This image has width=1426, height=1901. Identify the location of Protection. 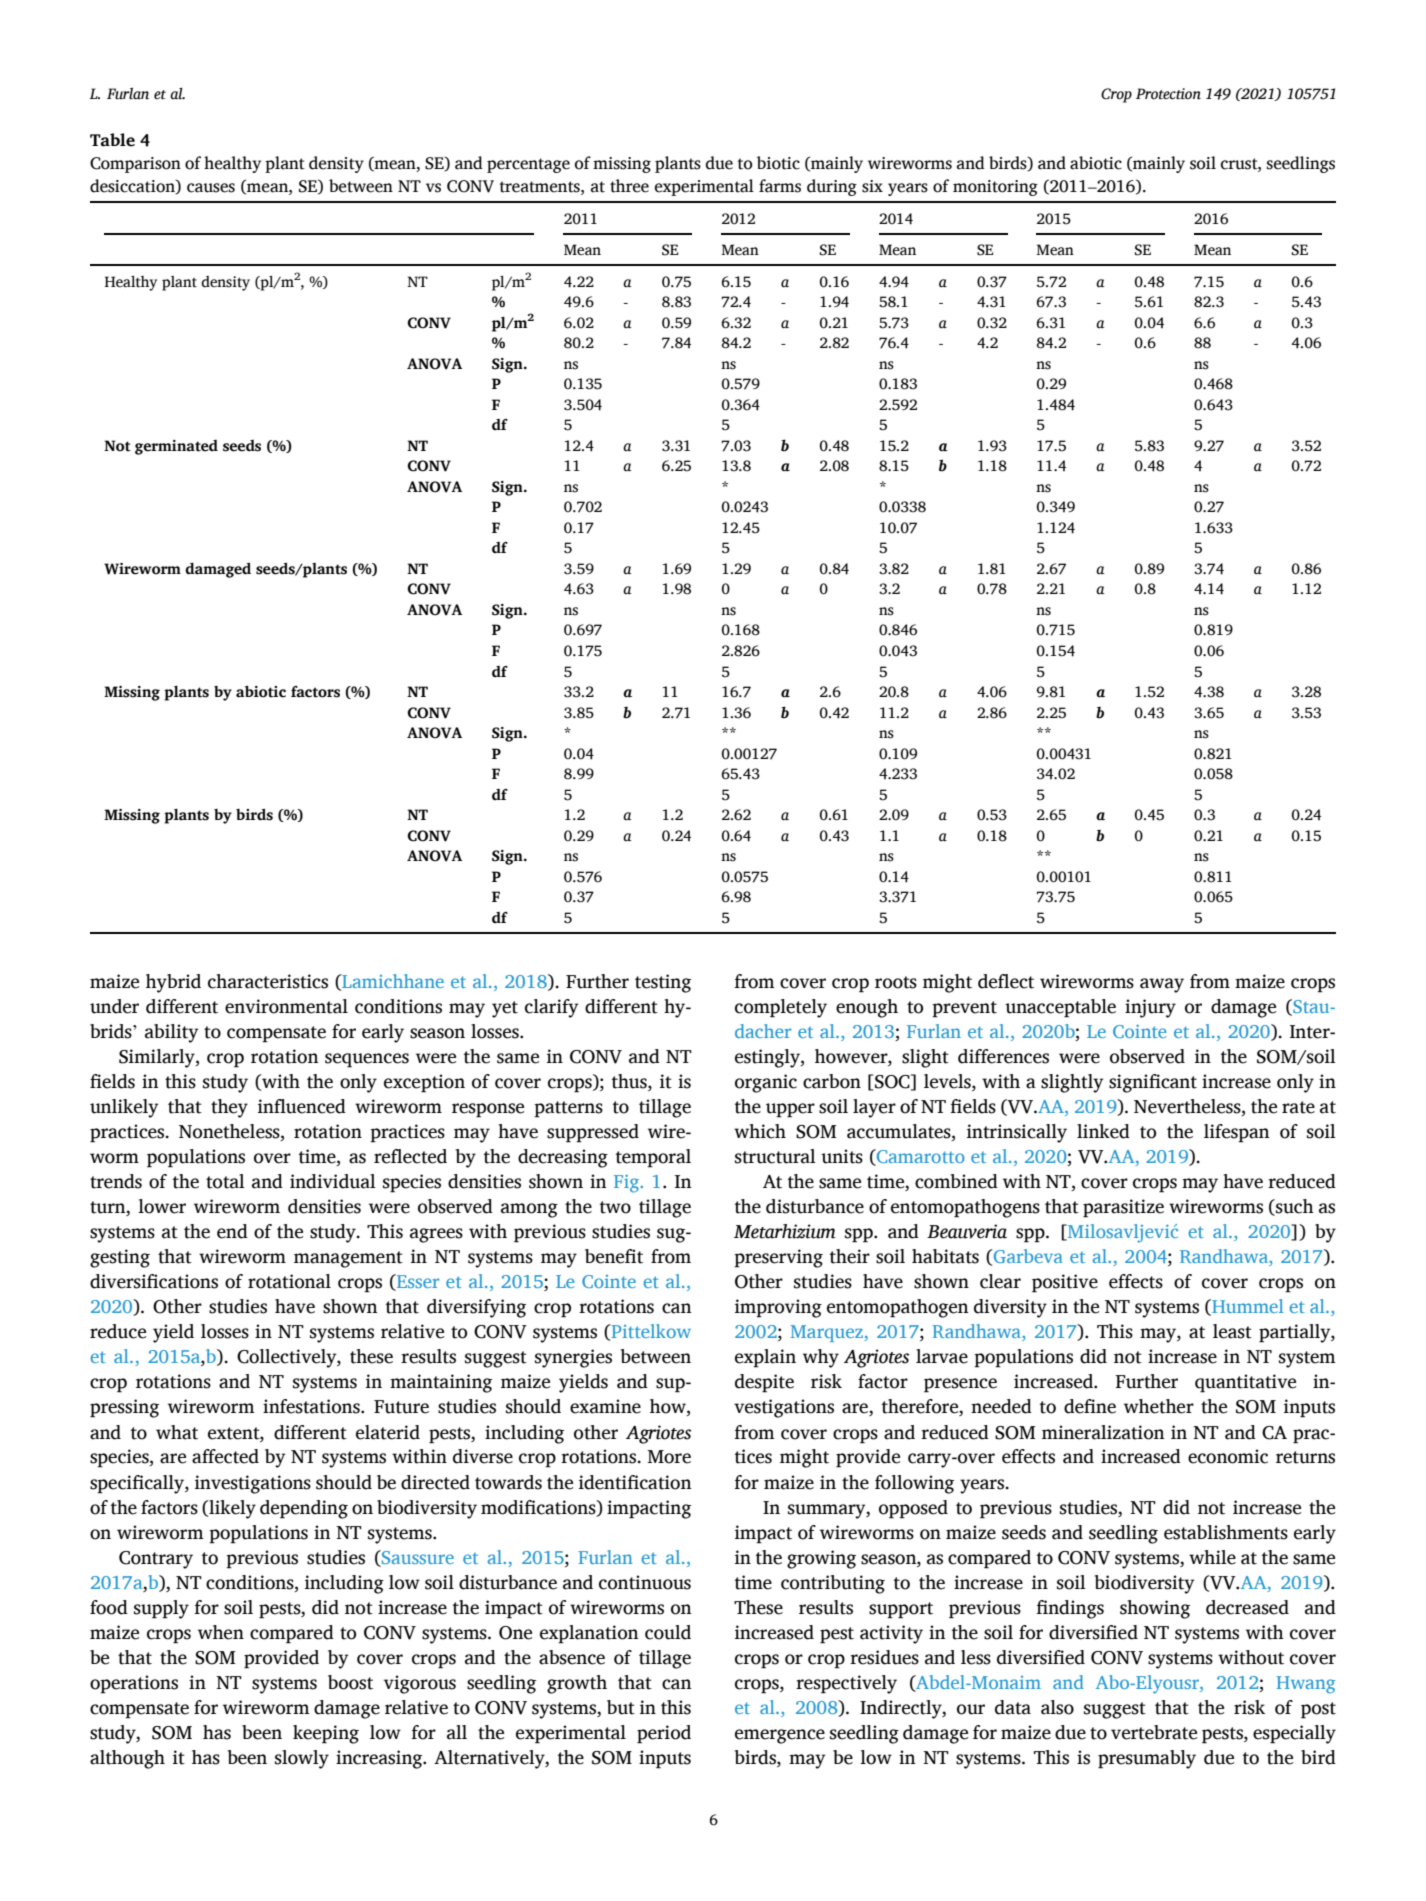
(1168, 94).
